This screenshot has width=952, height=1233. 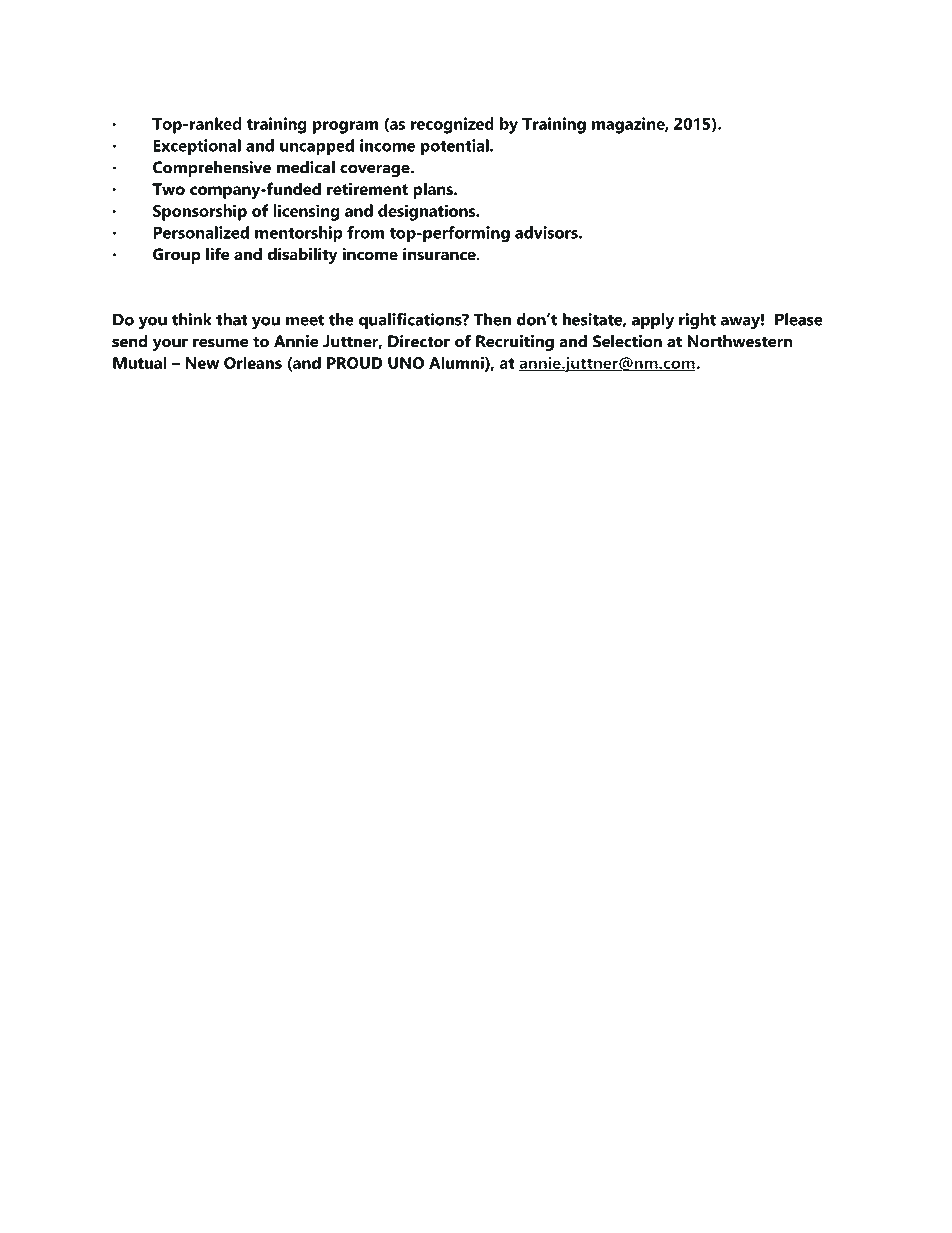 I want to click on potential, so click(x=456, y=147).
